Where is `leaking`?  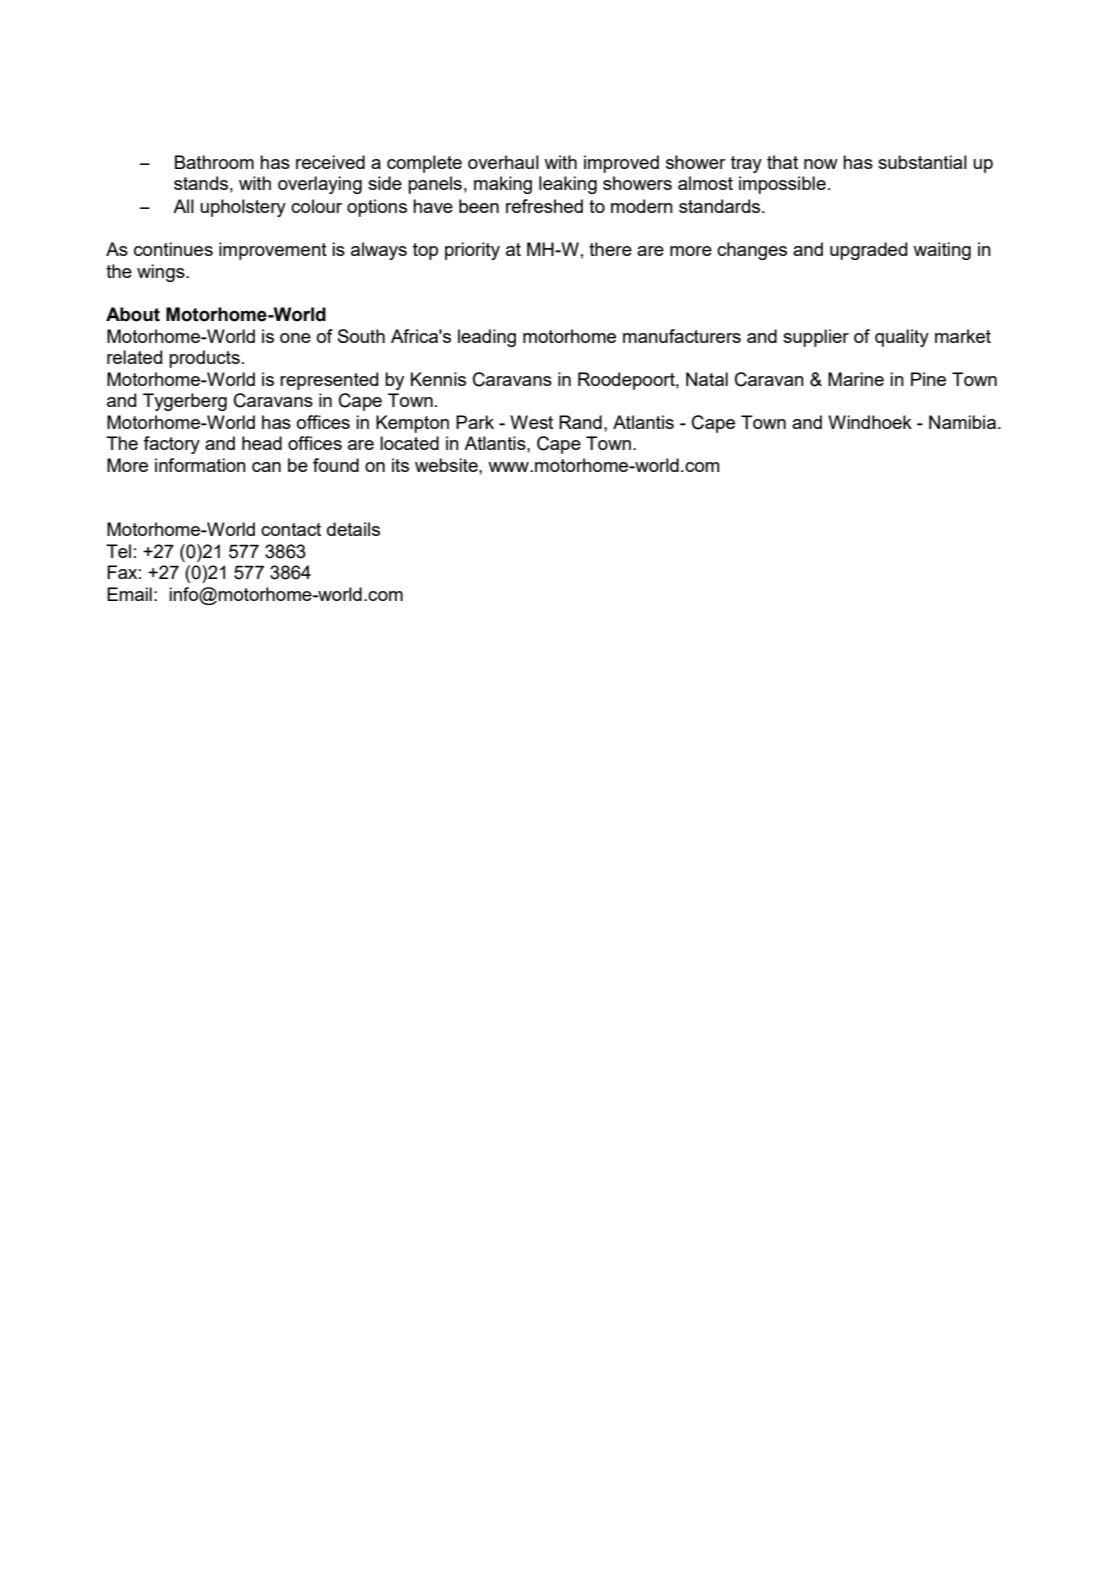 leaking is located at coordinates (568, 185).
